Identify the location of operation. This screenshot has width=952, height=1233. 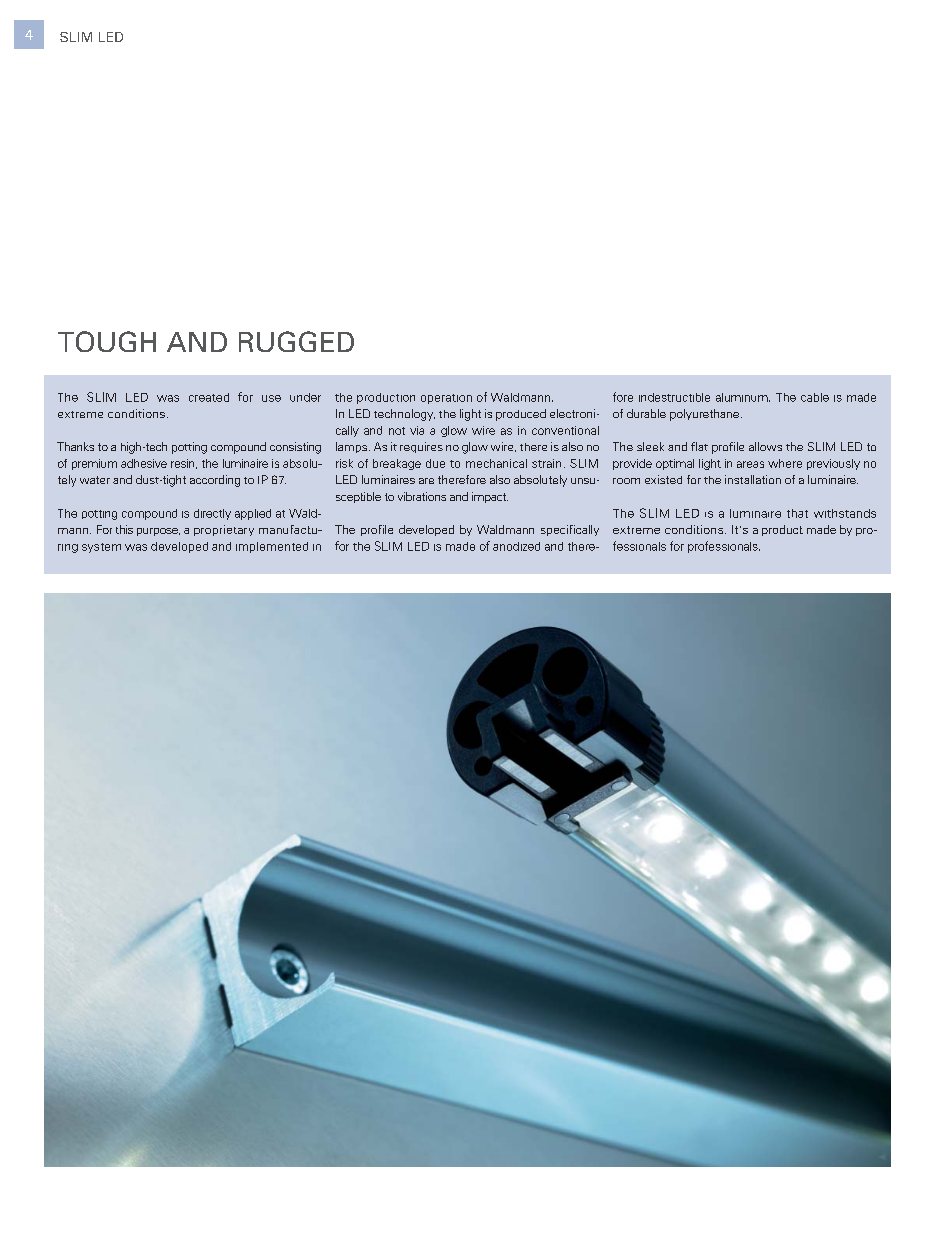
(446, 399).
